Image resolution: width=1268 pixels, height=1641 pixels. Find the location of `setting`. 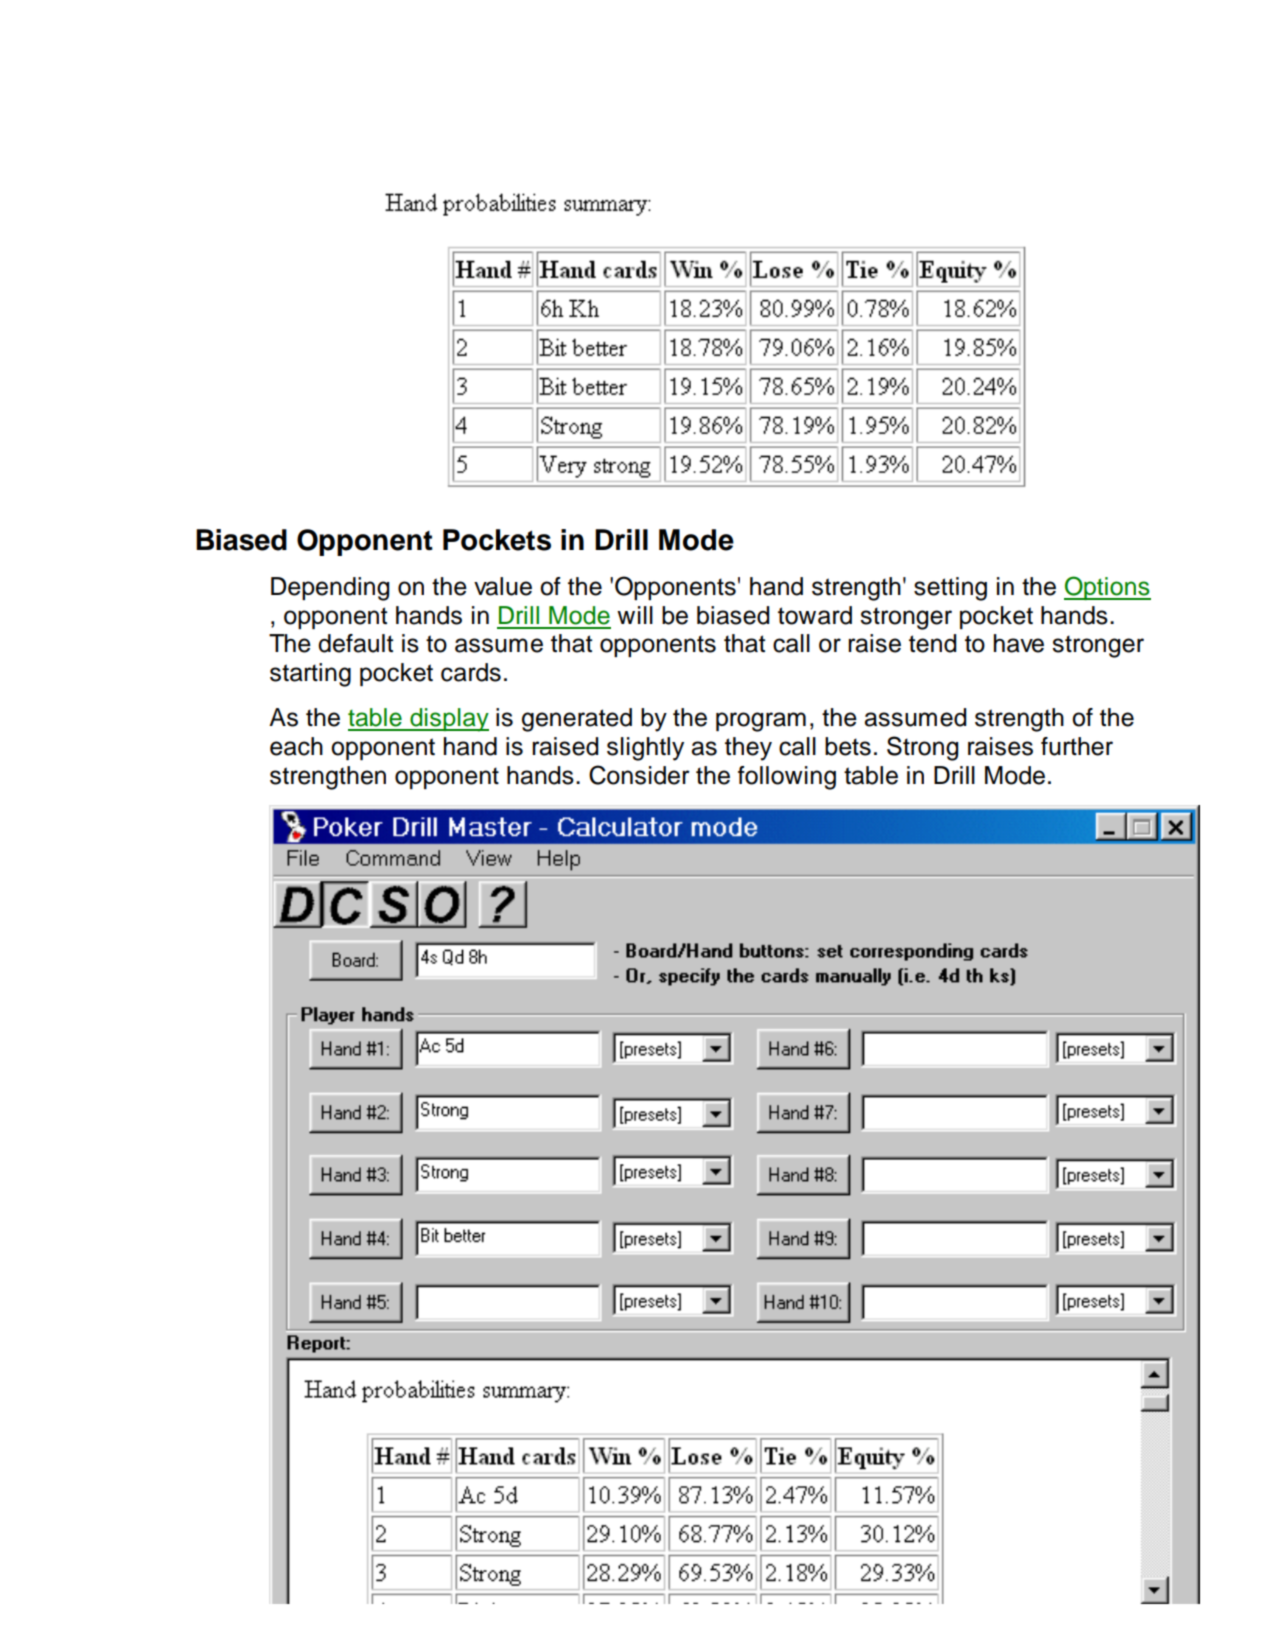

setting is located at coordinates (950, 589).
